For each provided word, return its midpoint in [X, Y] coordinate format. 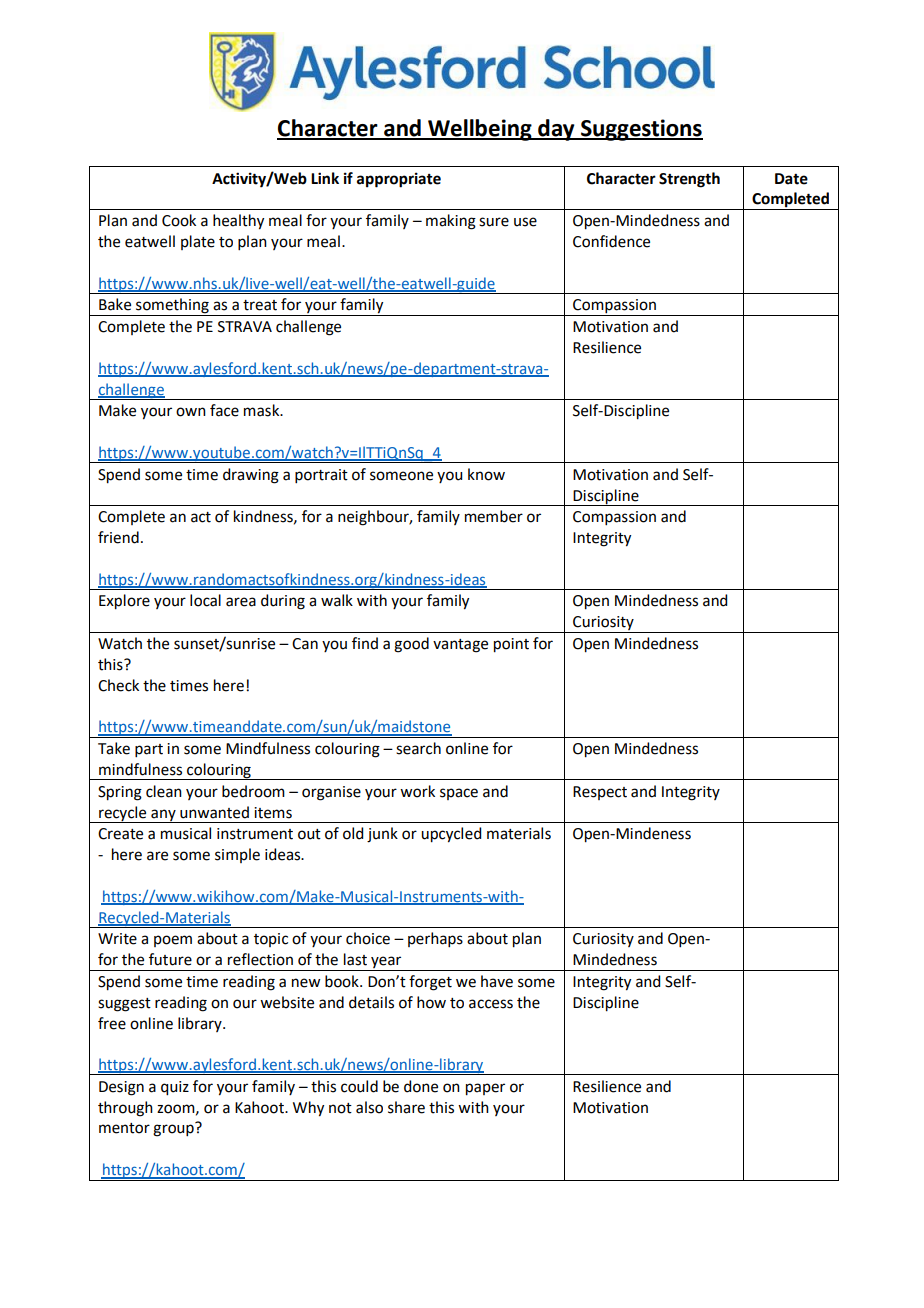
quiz [175, 1088]
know [486, 474]
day [556, 130]
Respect [600, 793]
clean [164, 791]
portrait [321, 476]
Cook [179, 220]
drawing [251, 476]
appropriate [399, 180]
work [417, 791]
